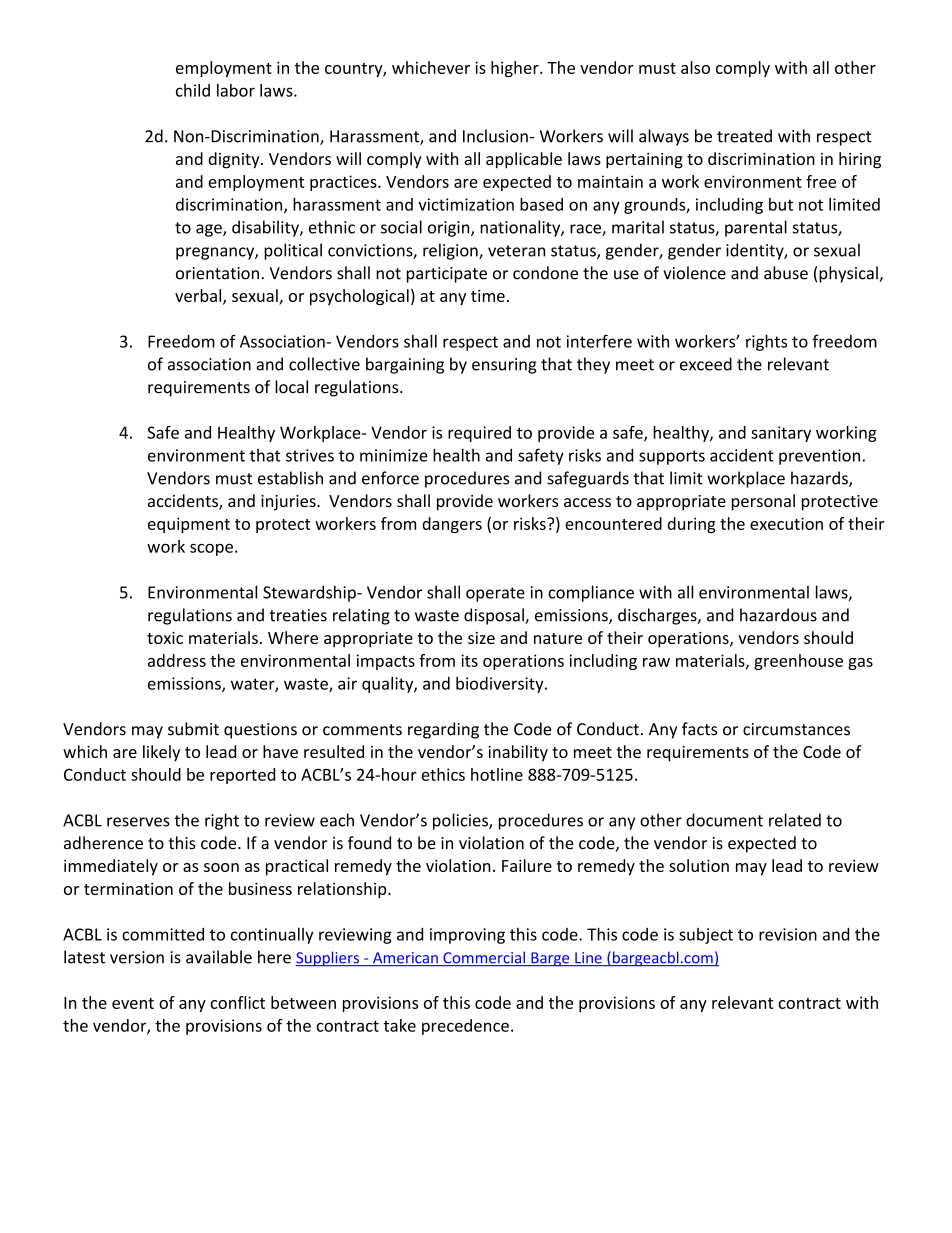 Image resolution: width=952 pixels, height=1233 pixels. I want to click on circumstances, so click(796, 729).
